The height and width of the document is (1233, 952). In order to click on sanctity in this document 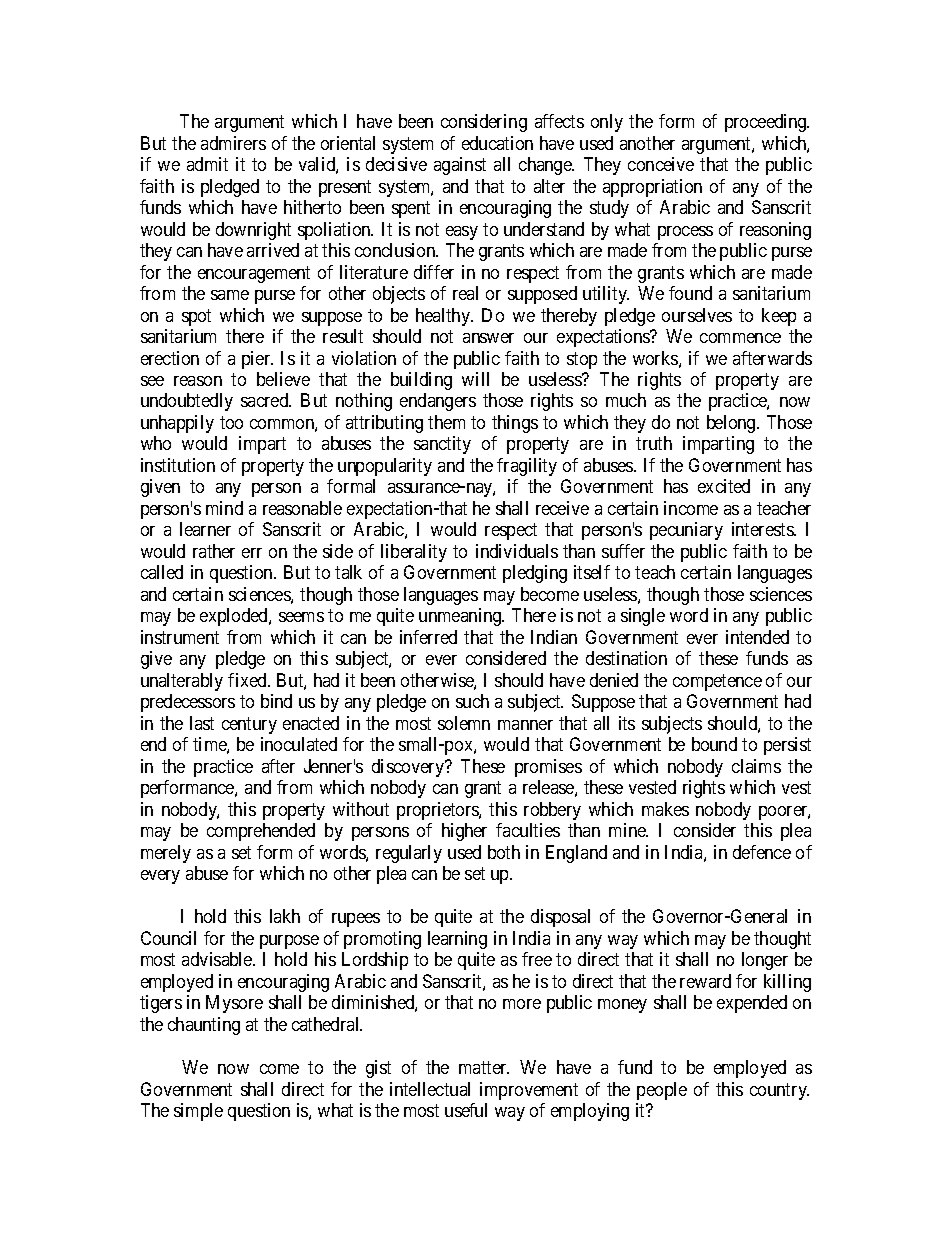, I will do `click(442, 445)`.
